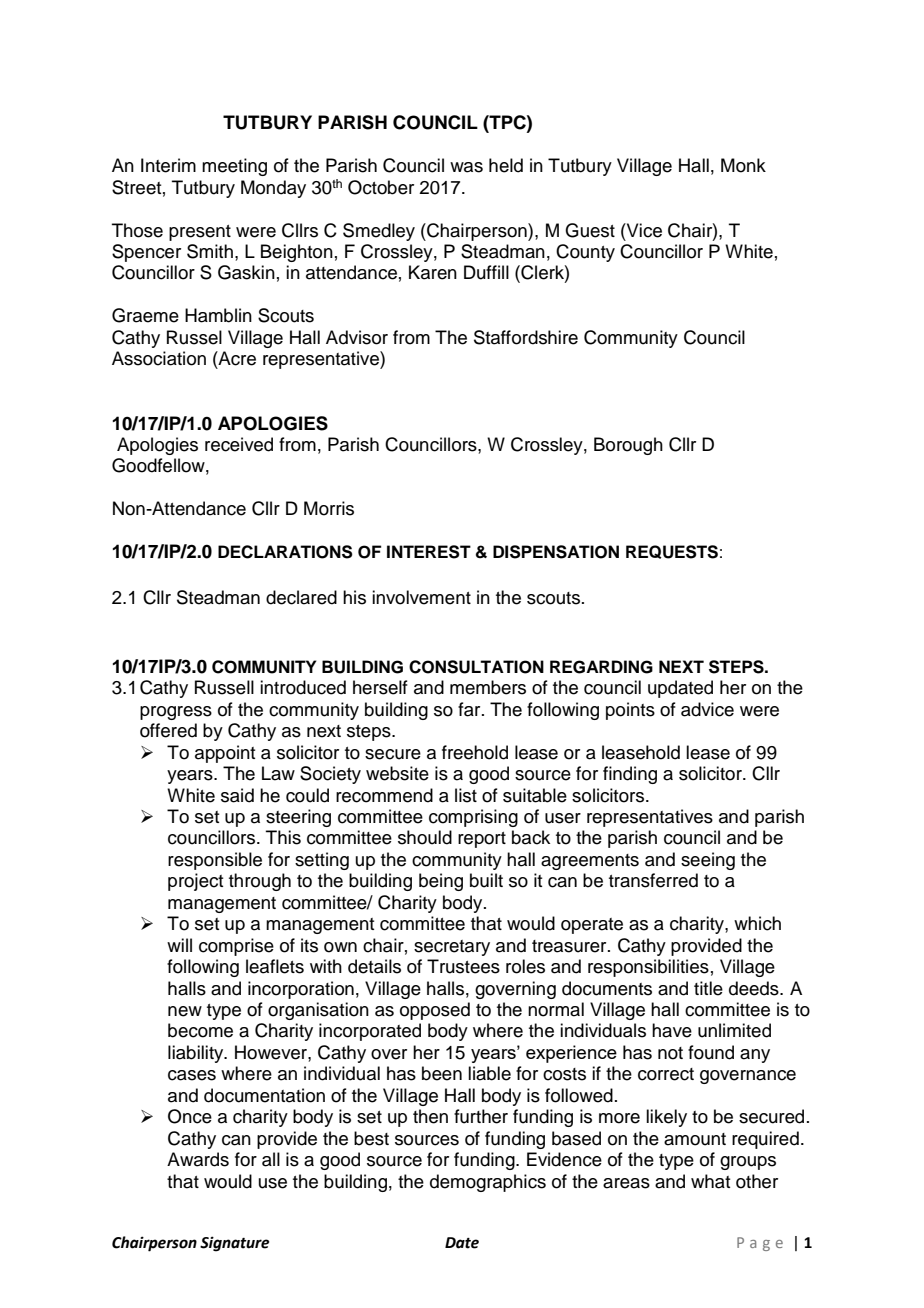 This document has width=924, height=1308. Describe the element at coordinates (488, 1183) in the document. I see `demographics` at that location.
